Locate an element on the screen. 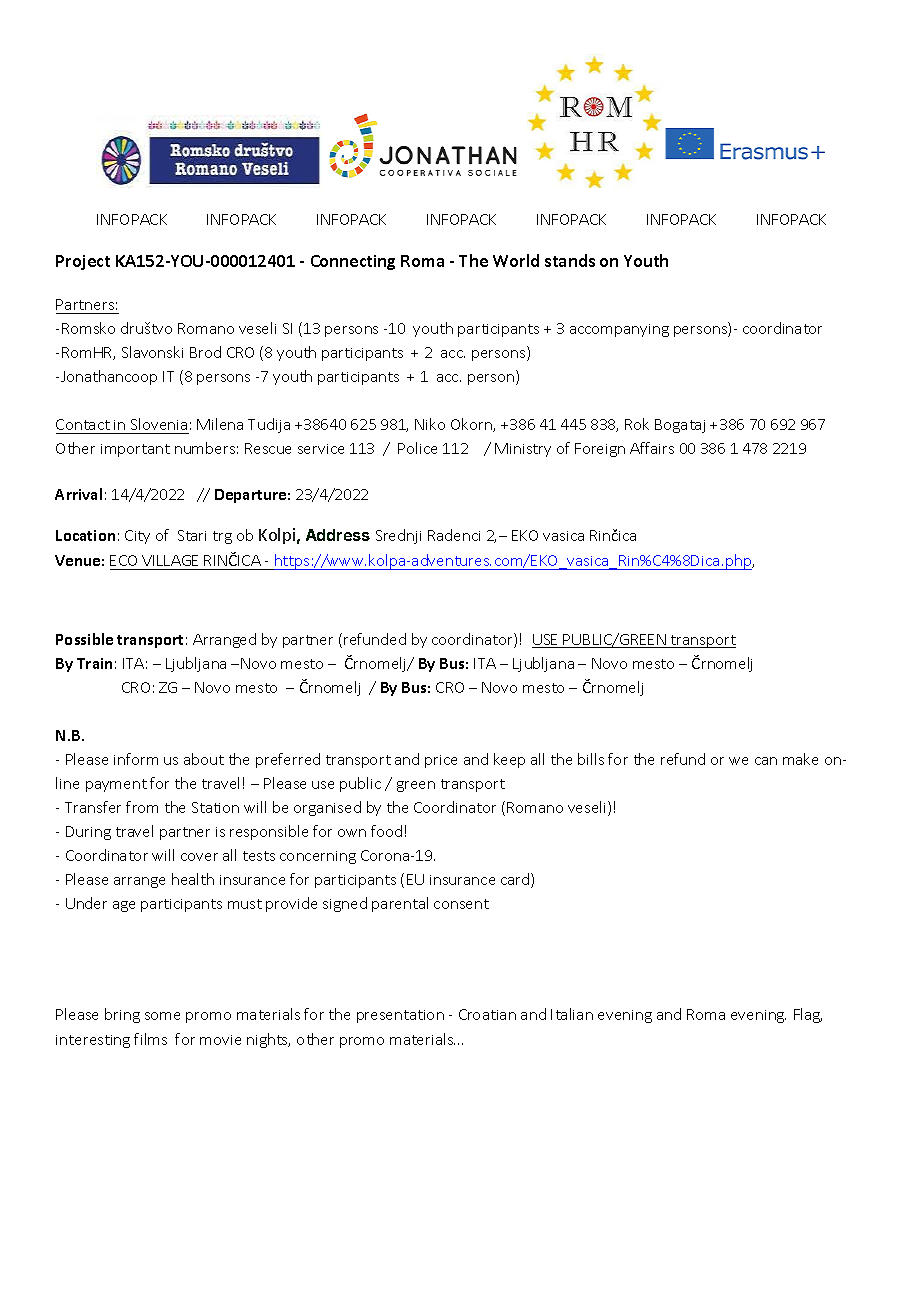 This screenshot has height=1308, width=924. Affairs is located at coordinates (652, 448).
